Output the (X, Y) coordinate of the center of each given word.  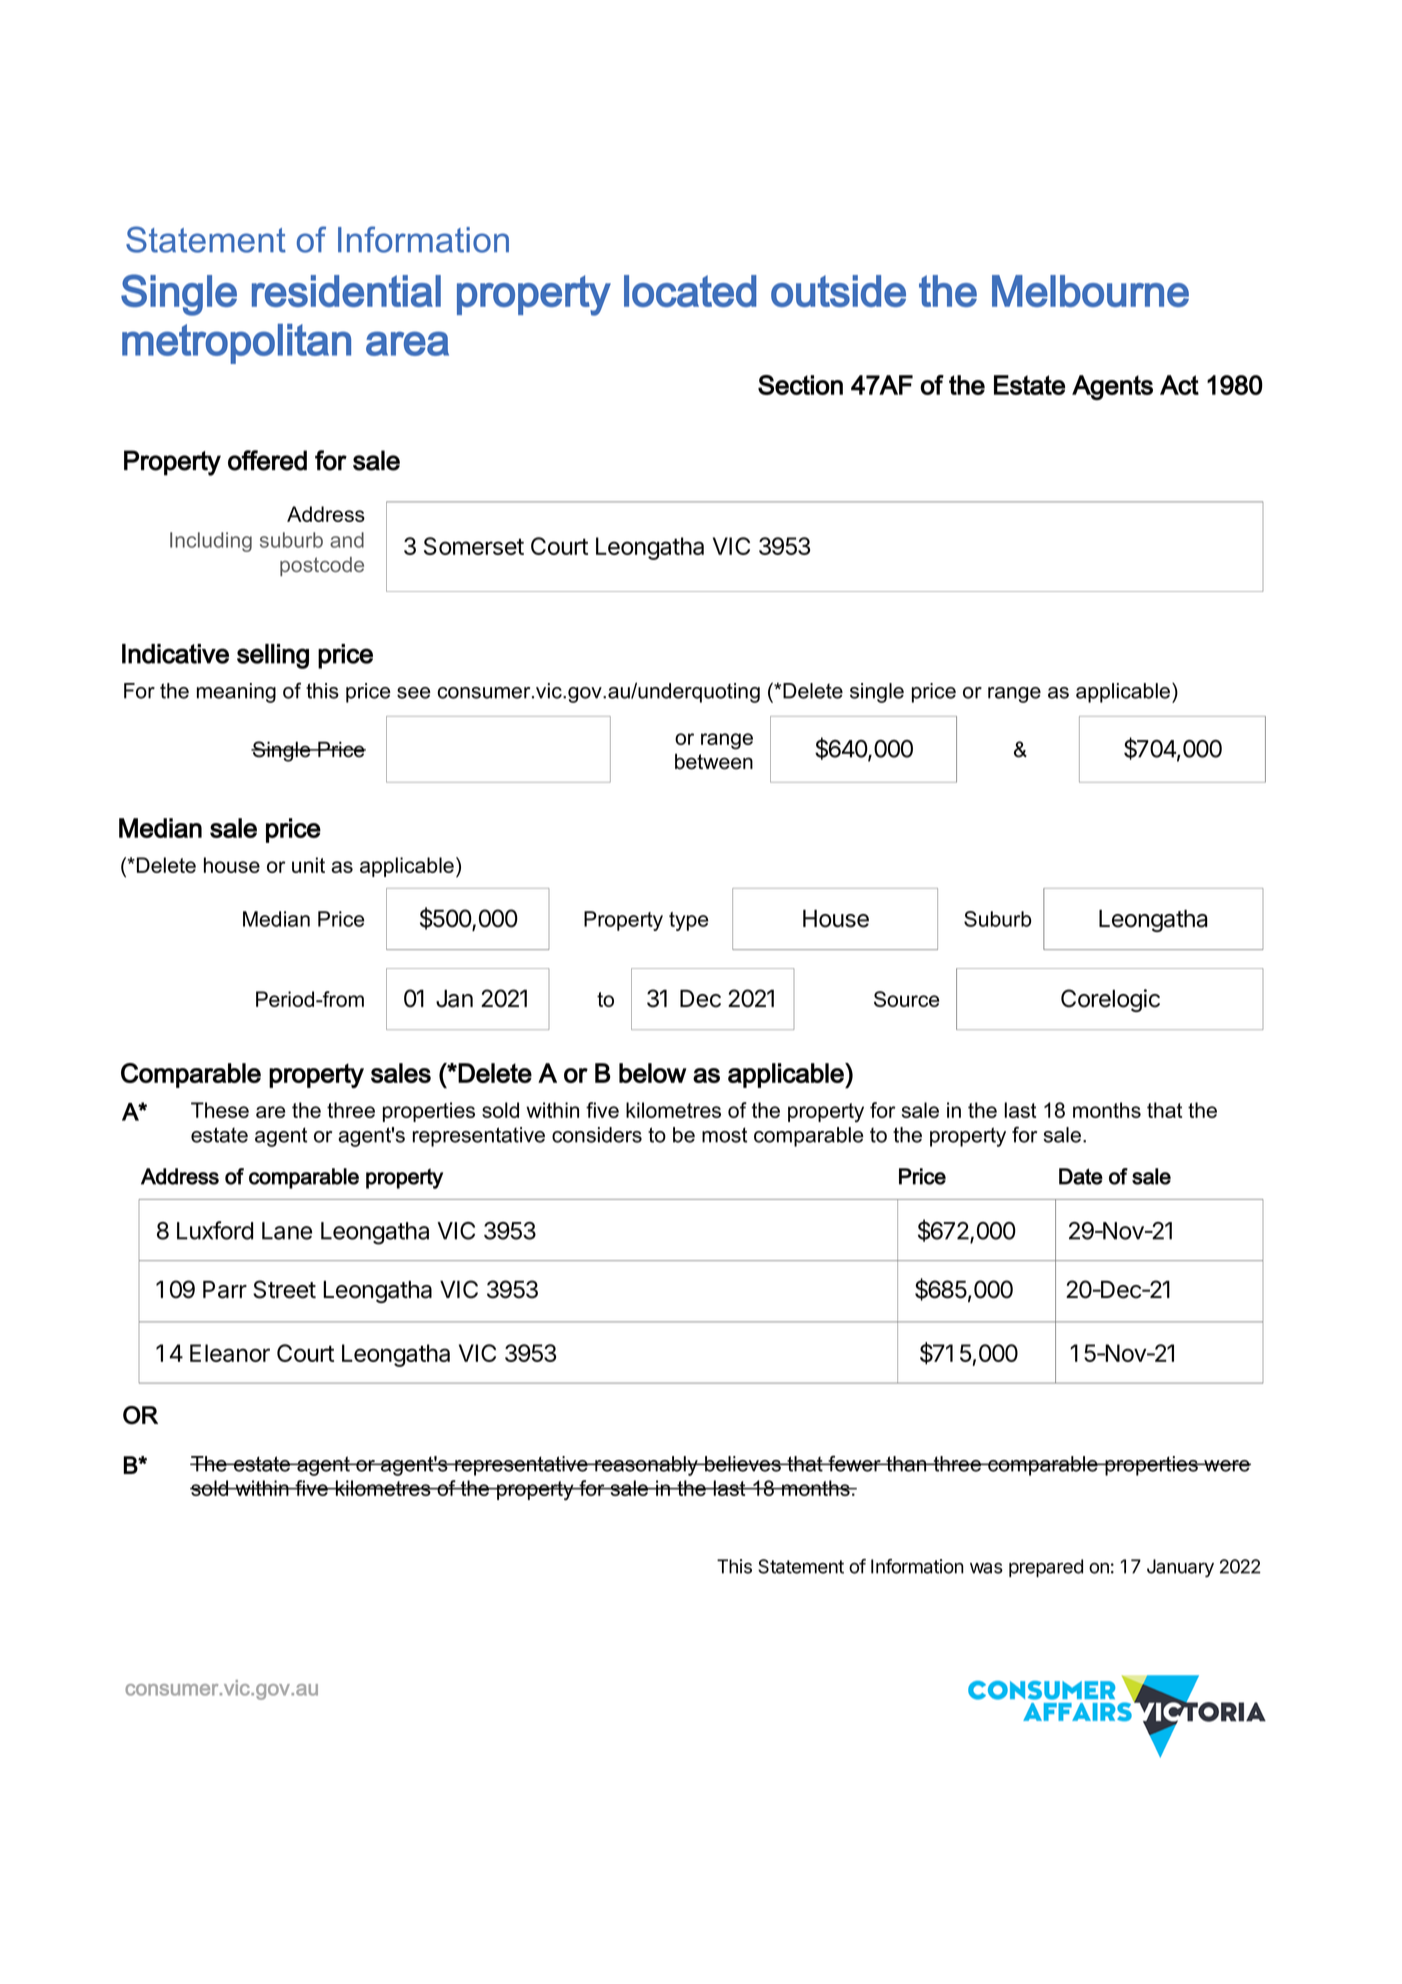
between (714, 761)
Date (1081, 1176)
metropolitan (236, 344)
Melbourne (1090, 291)
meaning (236, 693)
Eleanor (230, 1353)
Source (906, 999)
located (690, 291)
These (220, 1110)
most (724, 1135)
